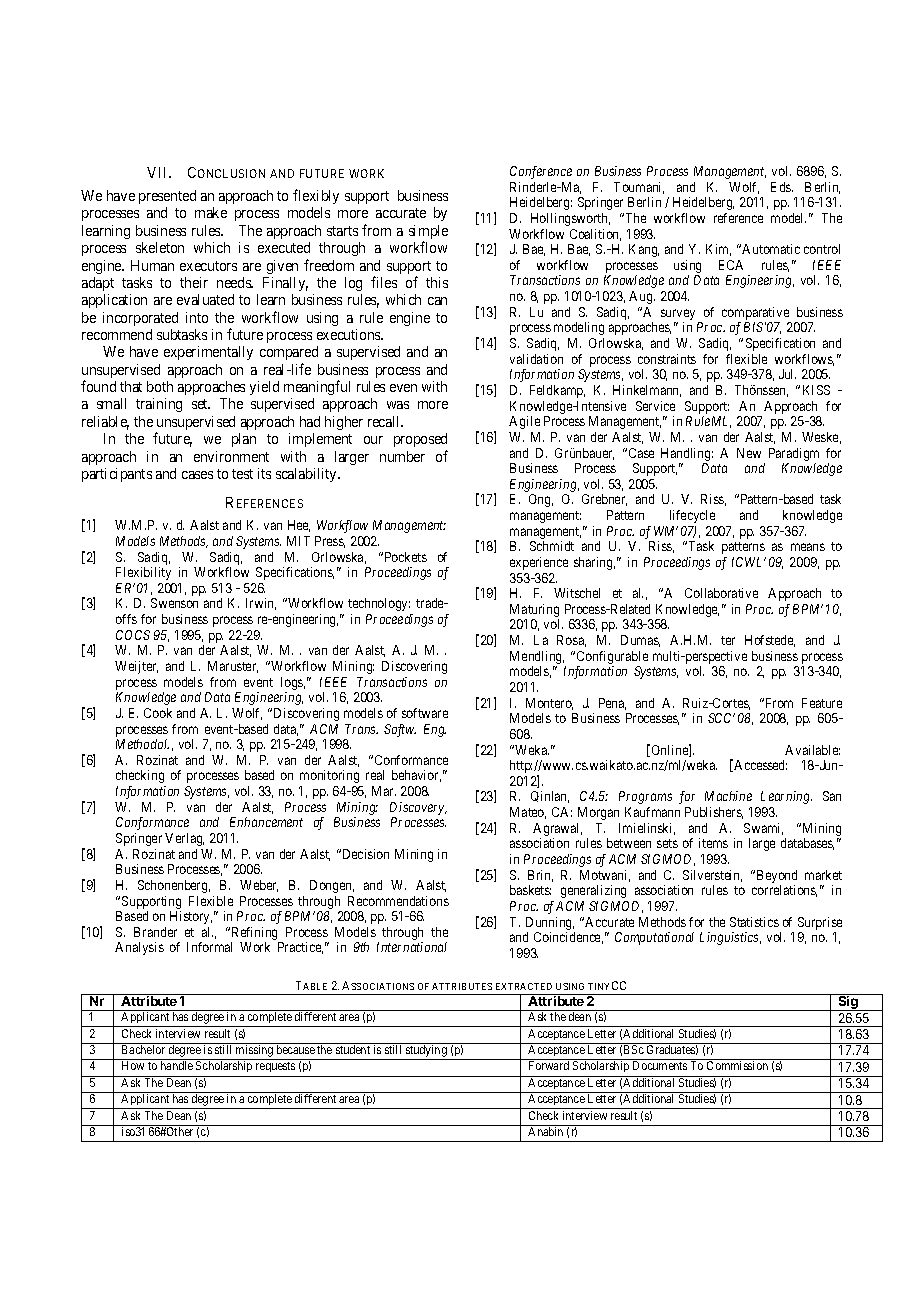 The width and height of the page is (924, 1308). Describe the element at coordinates (549, 704) in the page. I see `Montero` at that location.
